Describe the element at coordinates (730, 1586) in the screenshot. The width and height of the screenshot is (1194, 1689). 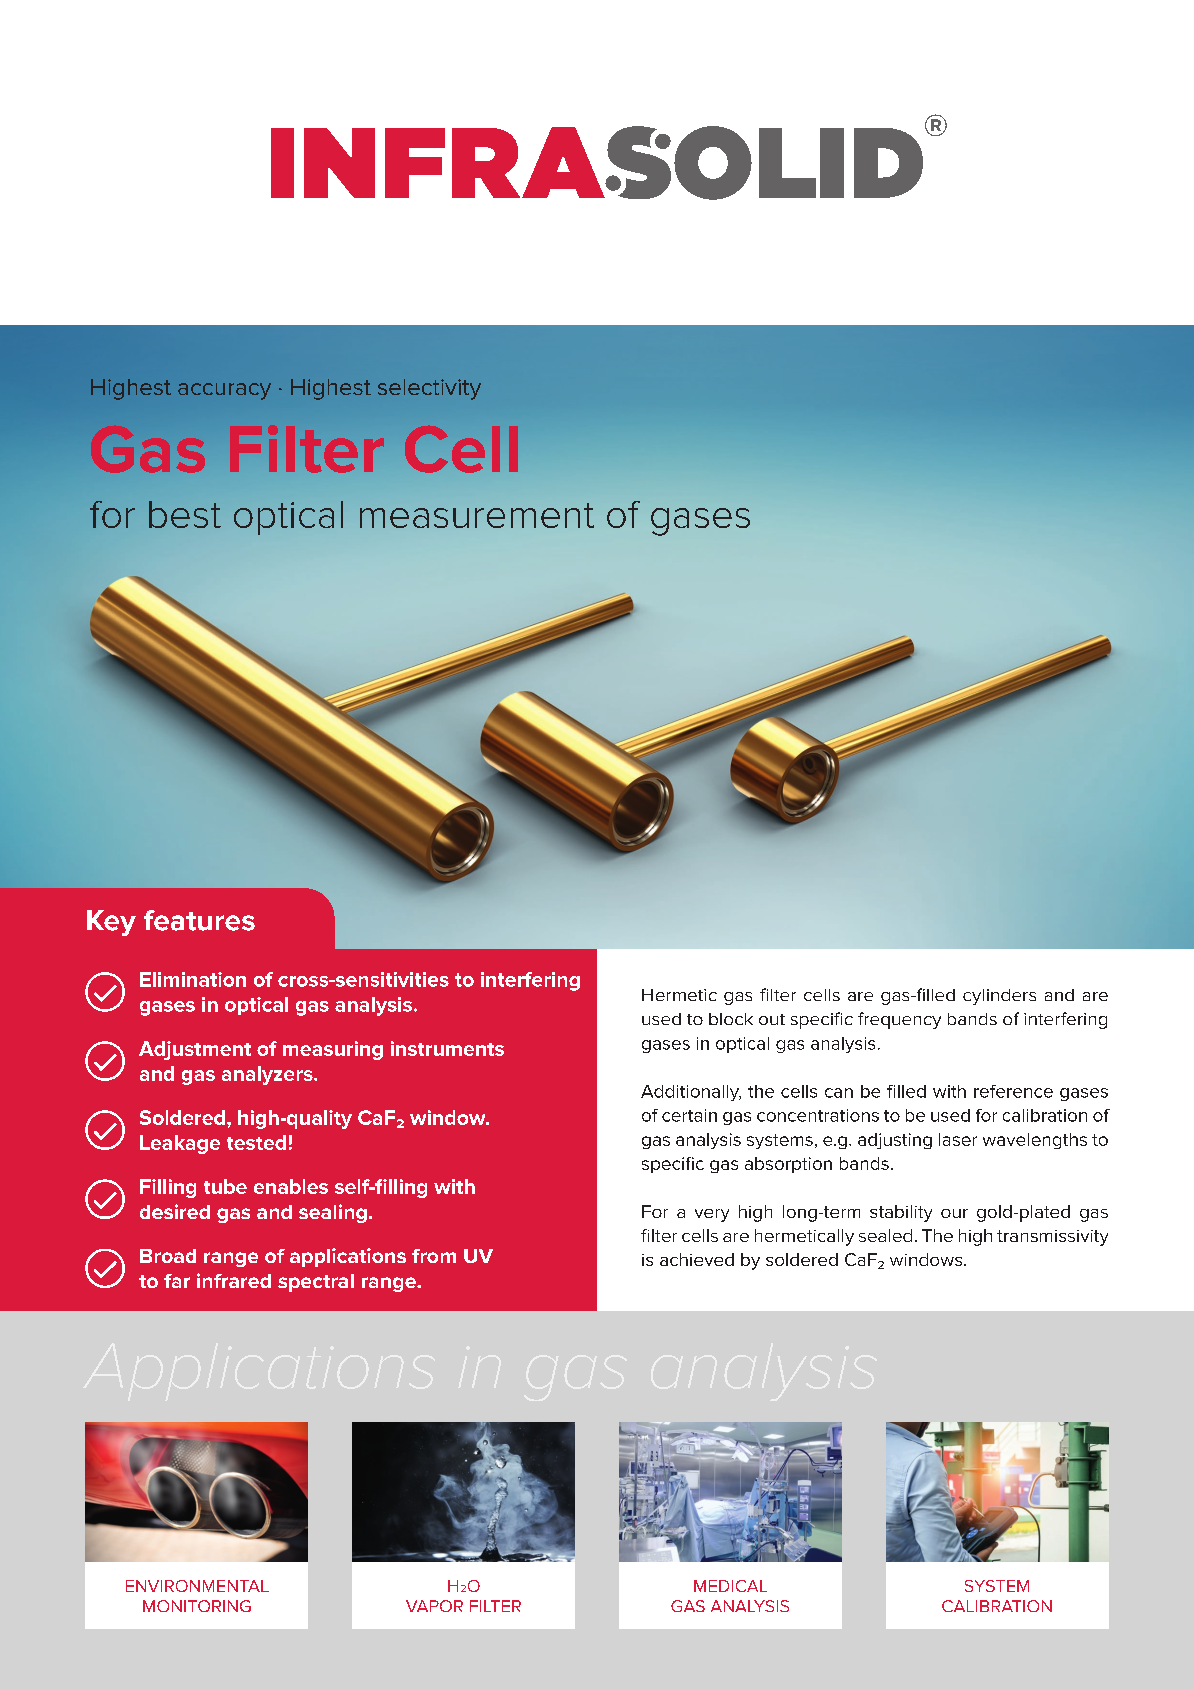
I see `MEDICAL` at that location.
